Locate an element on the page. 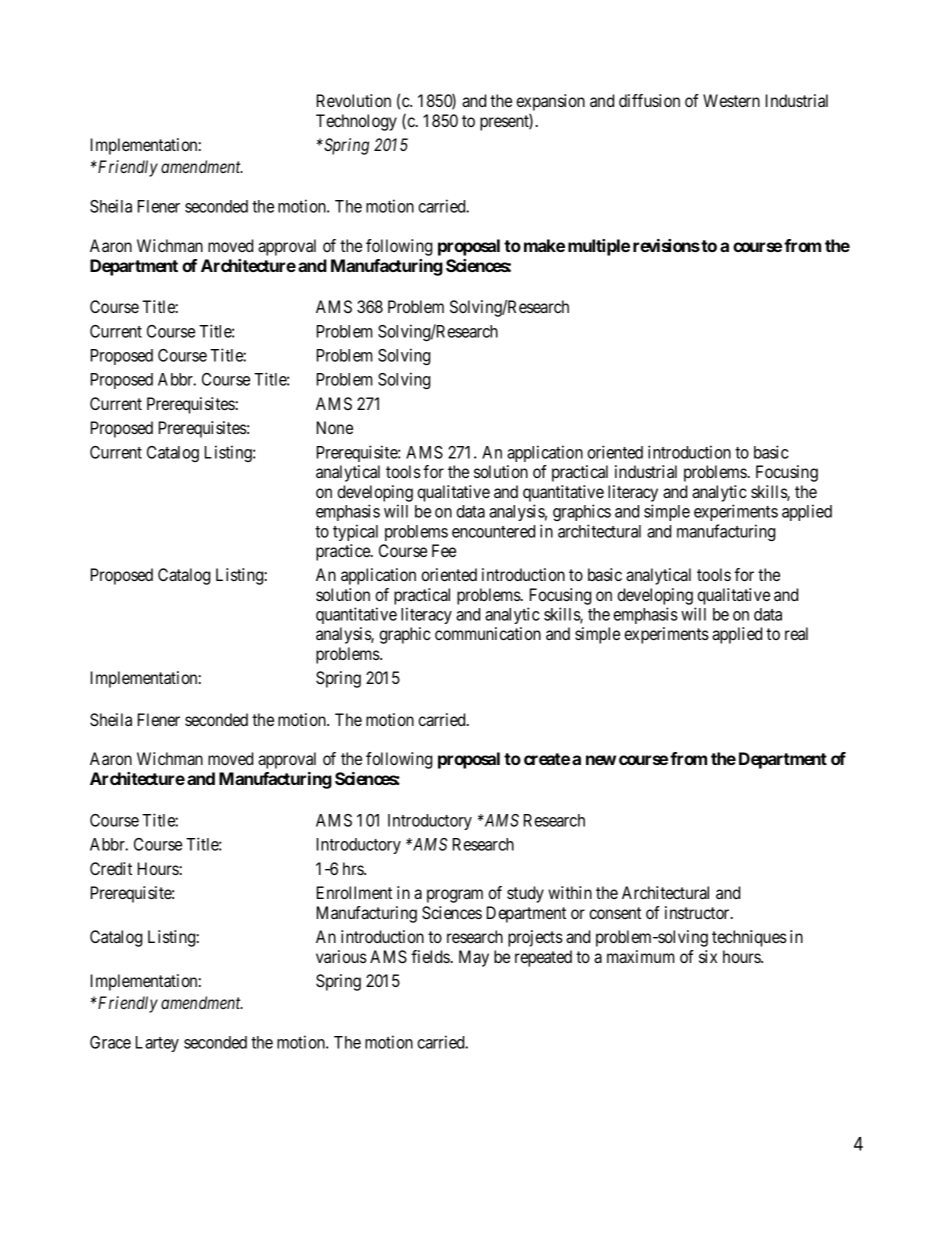 This page has height=1233, width=952. Credit is located at coordinates (111, 868).
